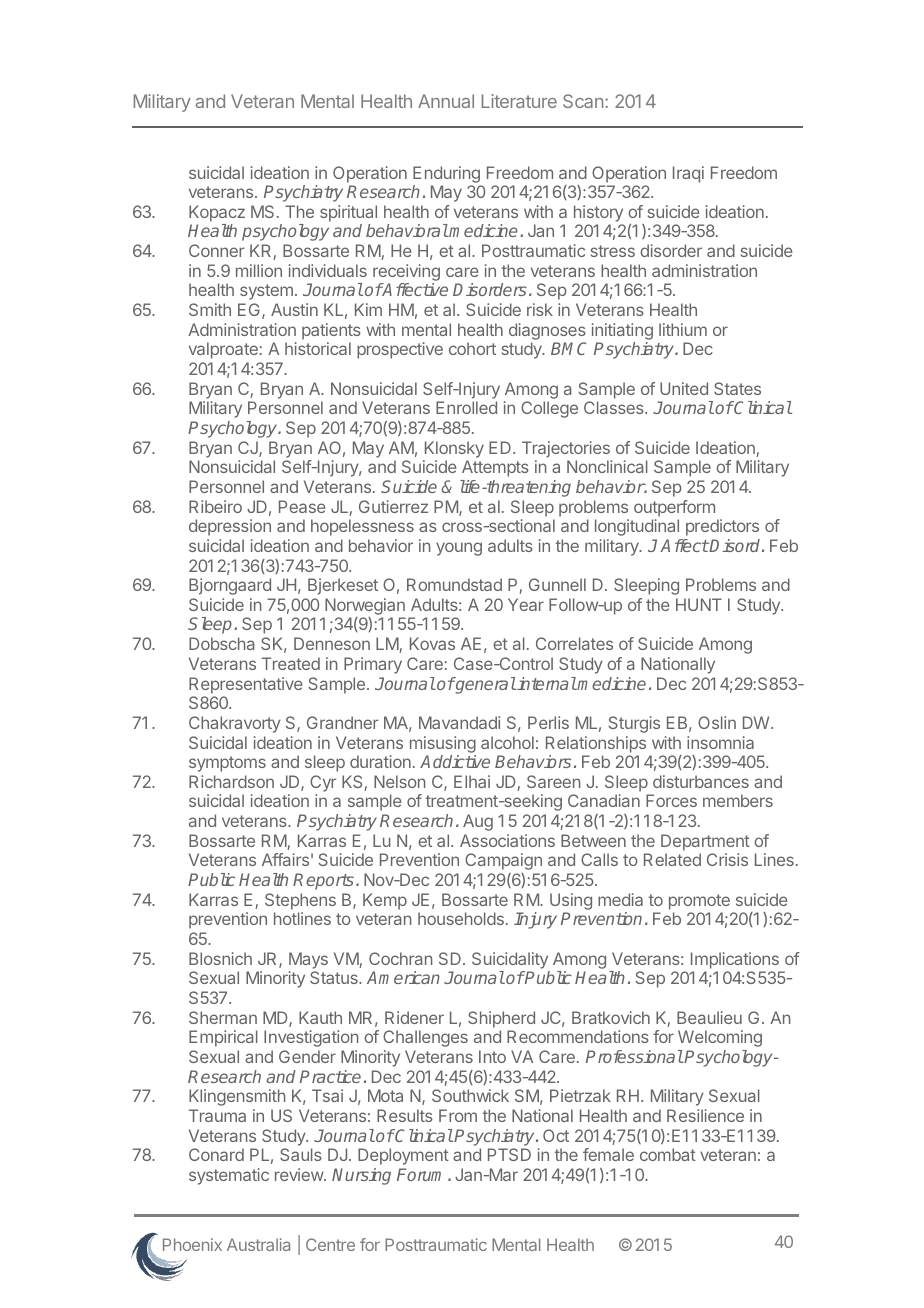 This screenshot has height=1308, width=924. Describe the element at coordinates (485, 685) in the screenshot. I see `general` at that location.
